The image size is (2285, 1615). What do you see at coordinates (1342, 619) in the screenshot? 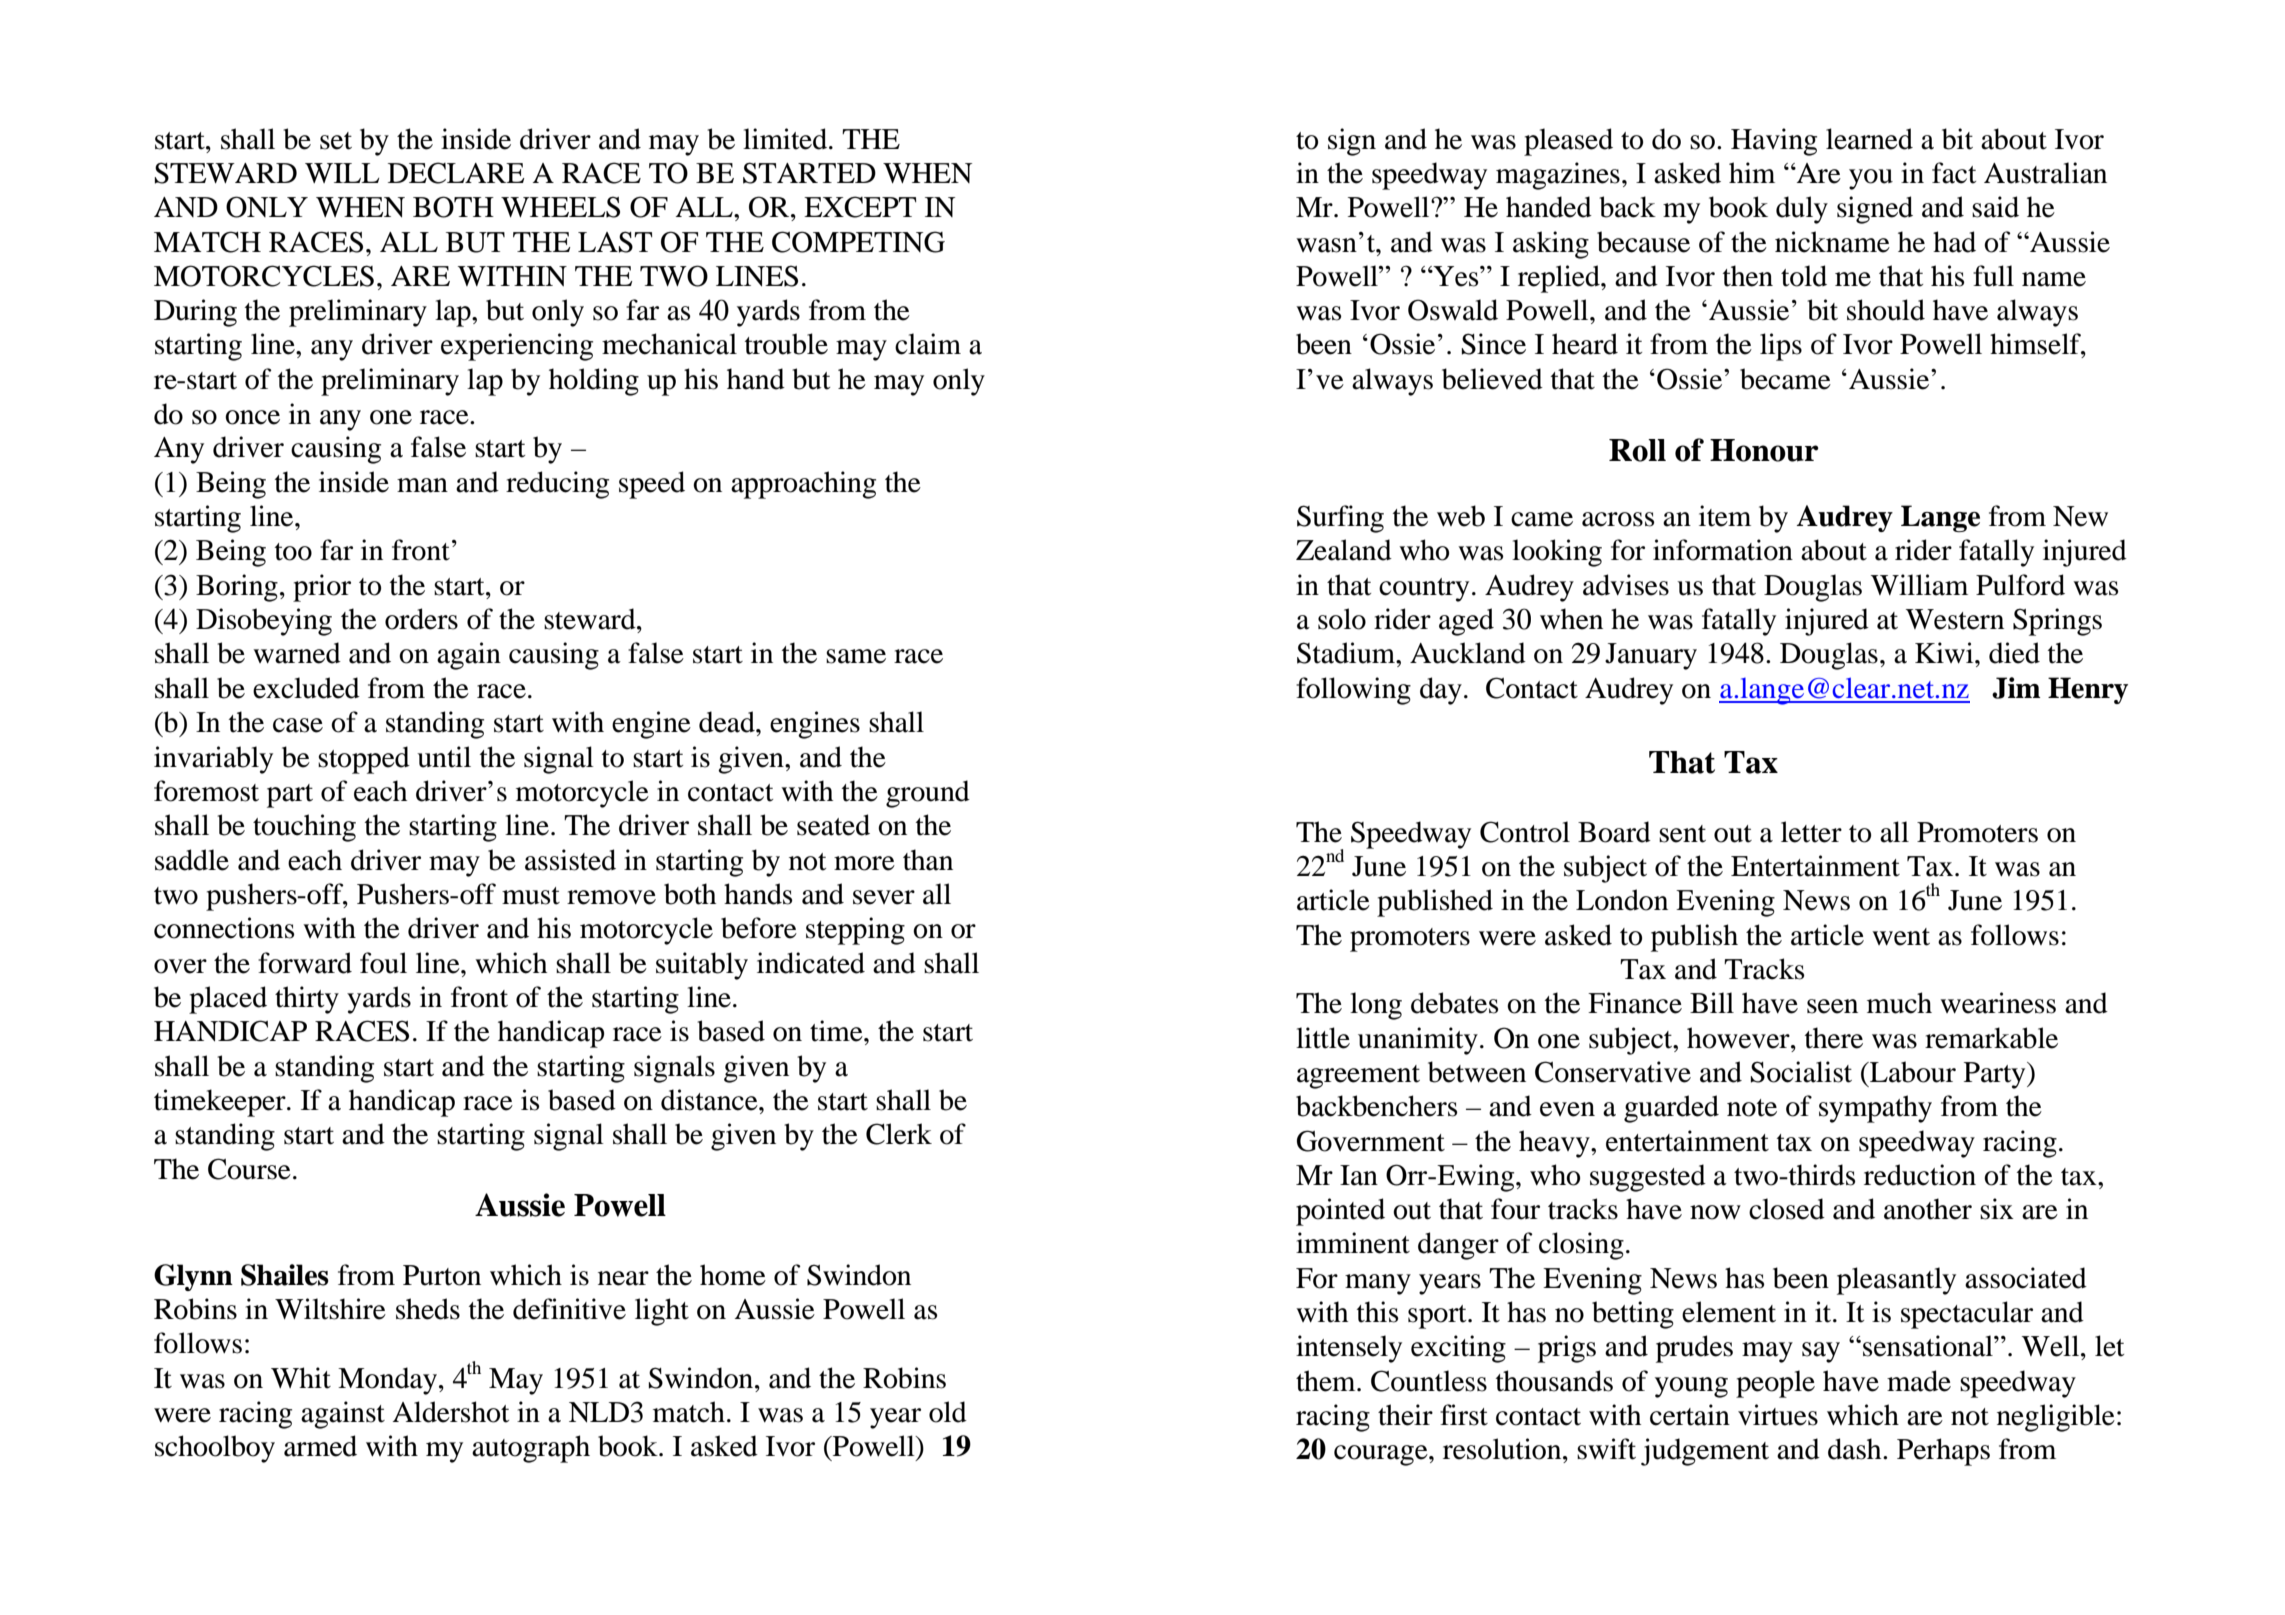
I see `solo` at bounding box center [1342, 619].
